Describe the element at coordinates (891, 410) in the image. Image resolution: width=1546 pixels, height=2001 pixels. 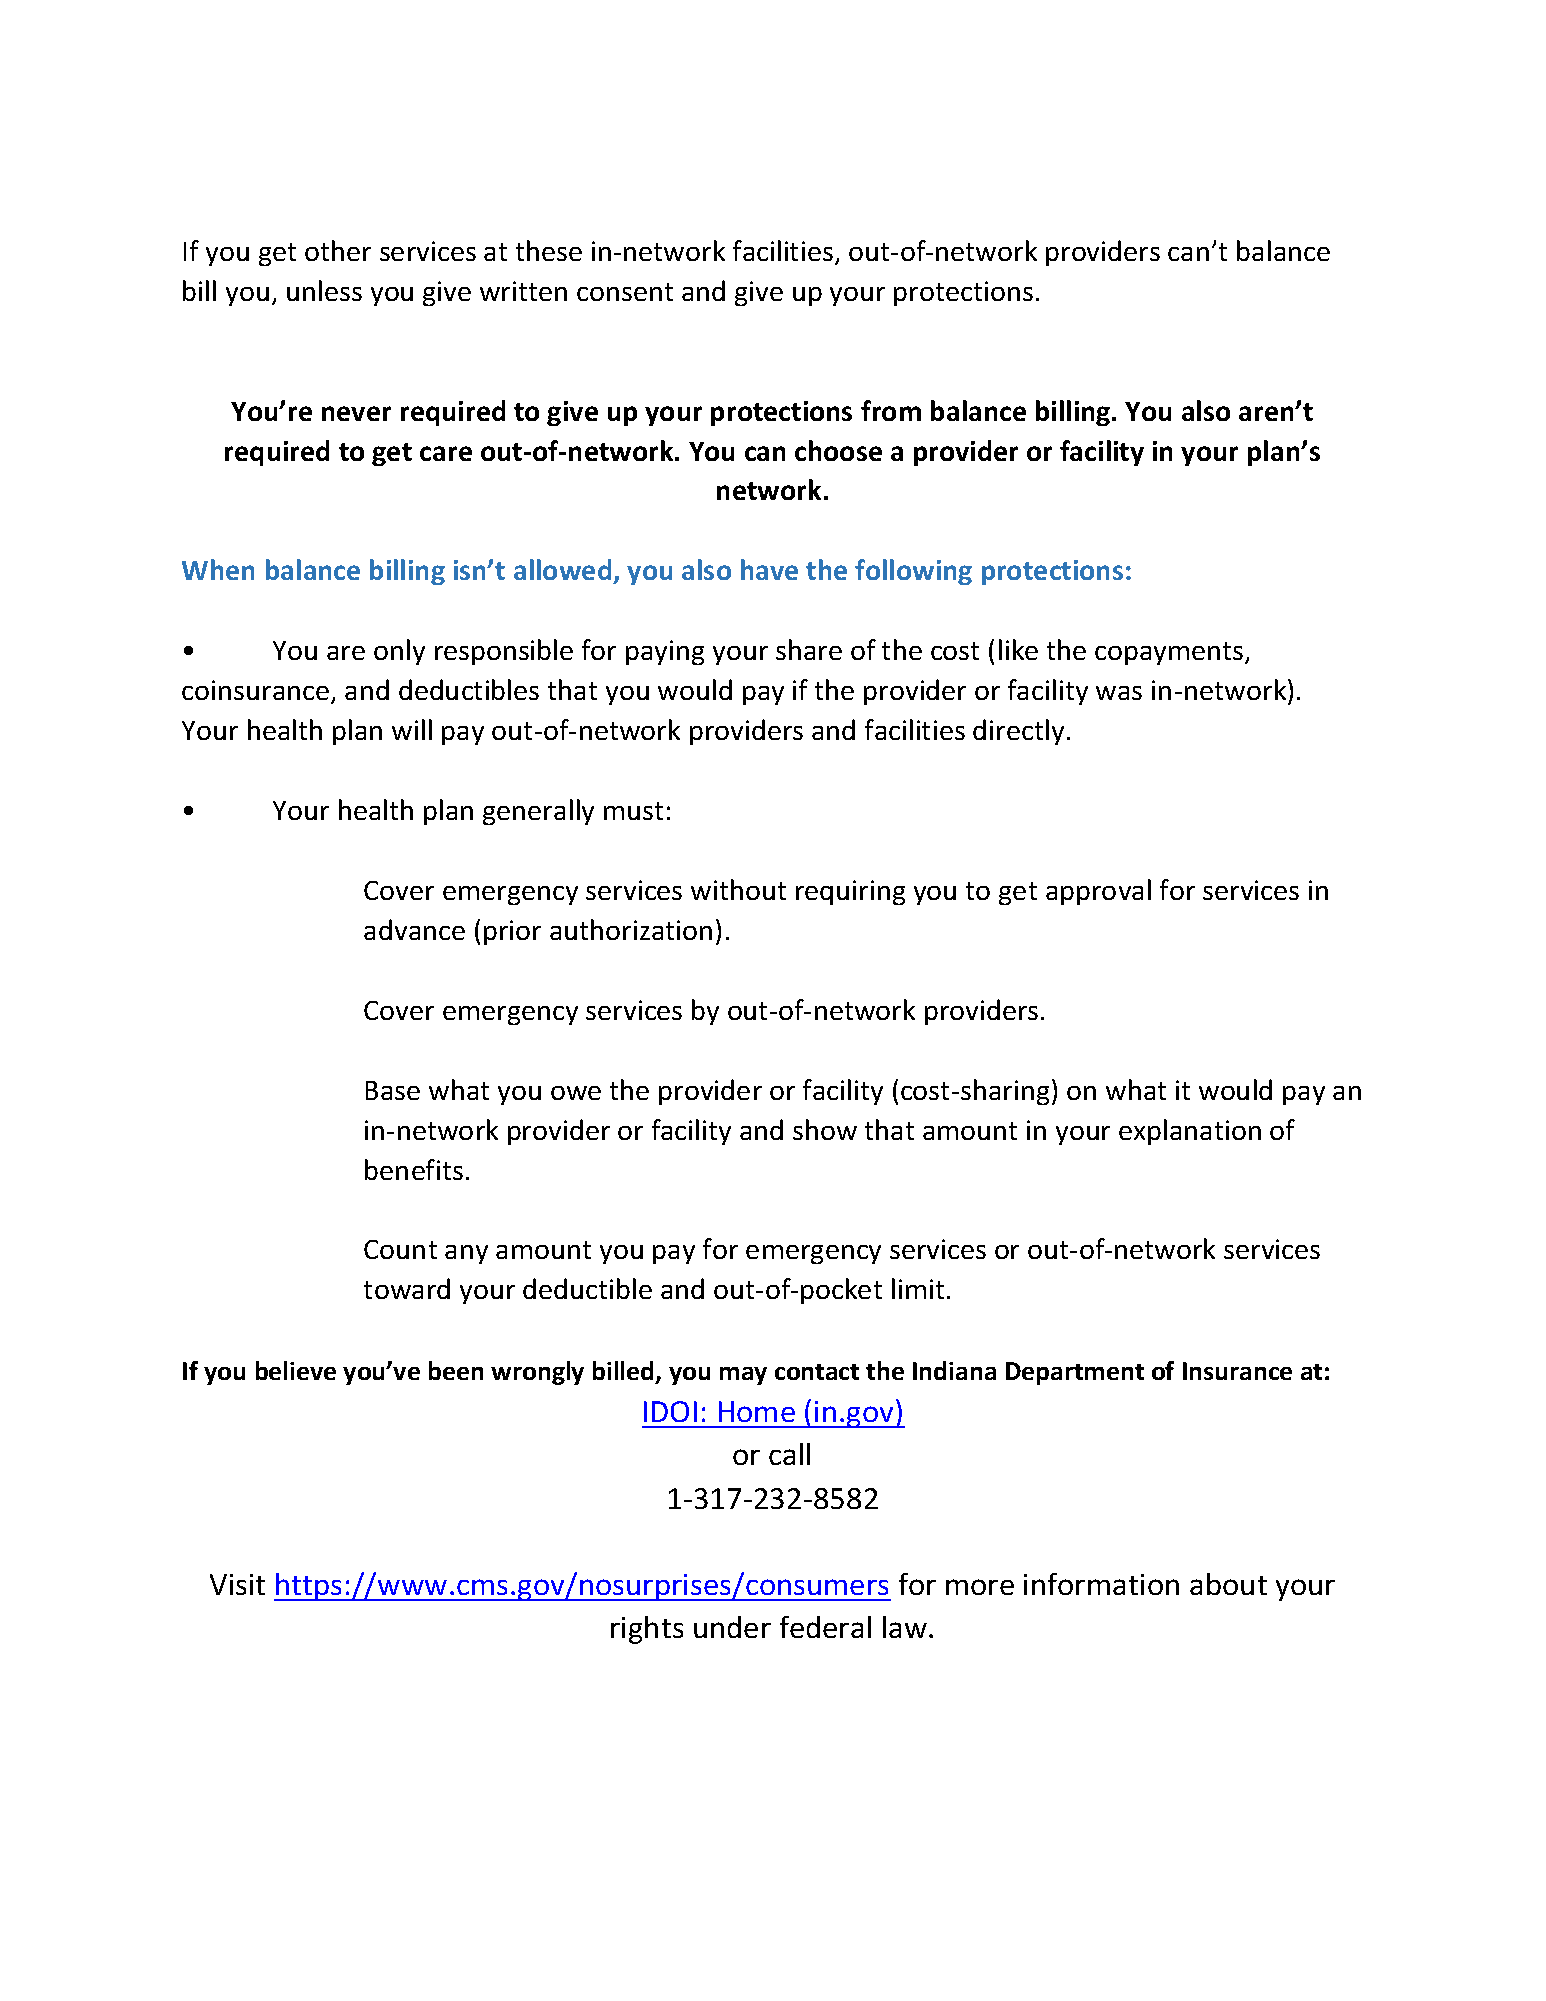
I see `from` at that location.
